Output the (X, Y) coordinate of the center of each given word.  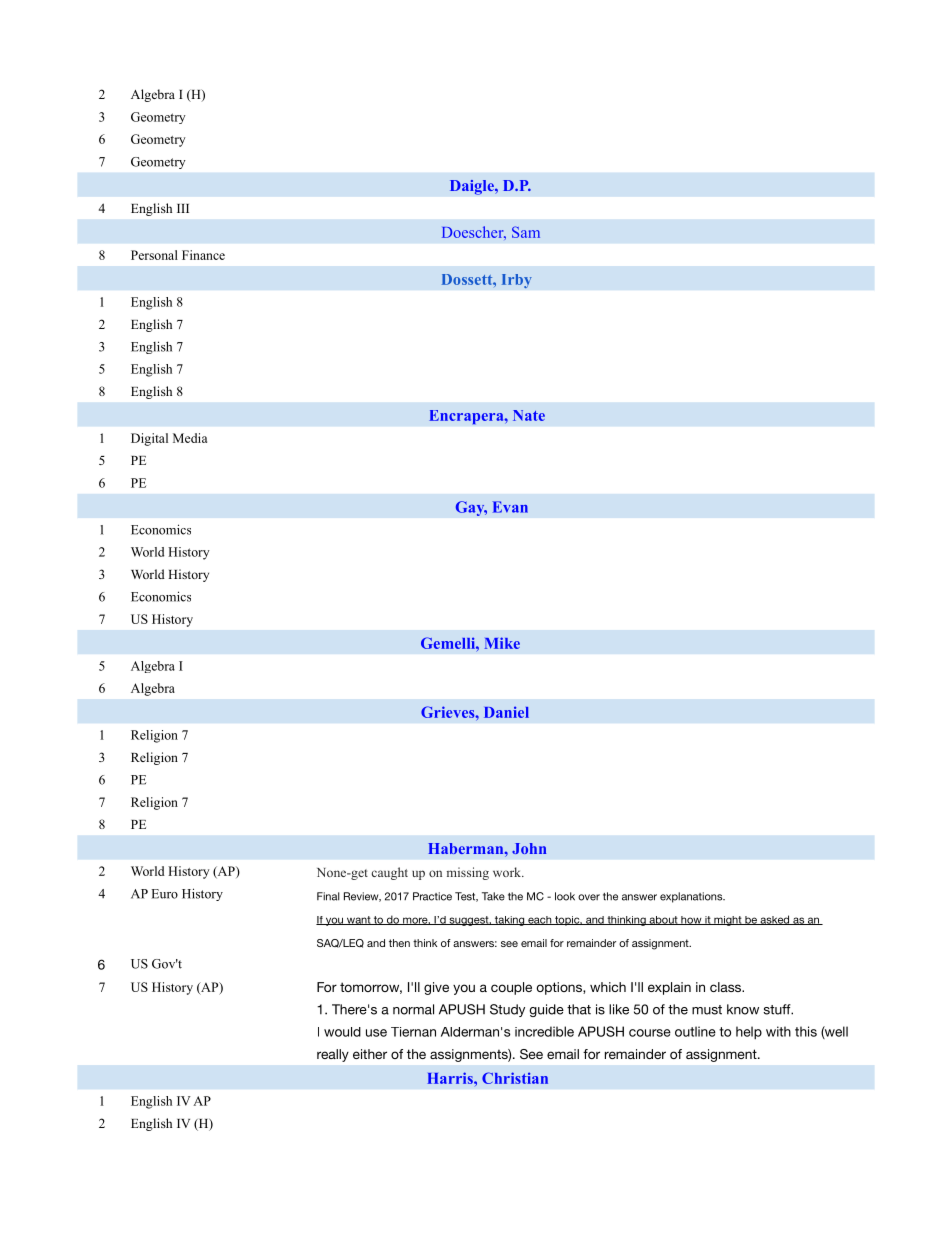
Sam (526, 232)
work (508, 872)
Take (493, 896)
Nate (529, 415)
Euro (165, 894)
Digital (149, 439)
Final (328, 896)
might (728, 921)
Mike (502, 643)
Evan (510, 507)
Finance (203, 255)
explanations (692, 897)
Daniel (506, 712)
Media (190, 438)
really (333, 1055)
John (529, 848)
